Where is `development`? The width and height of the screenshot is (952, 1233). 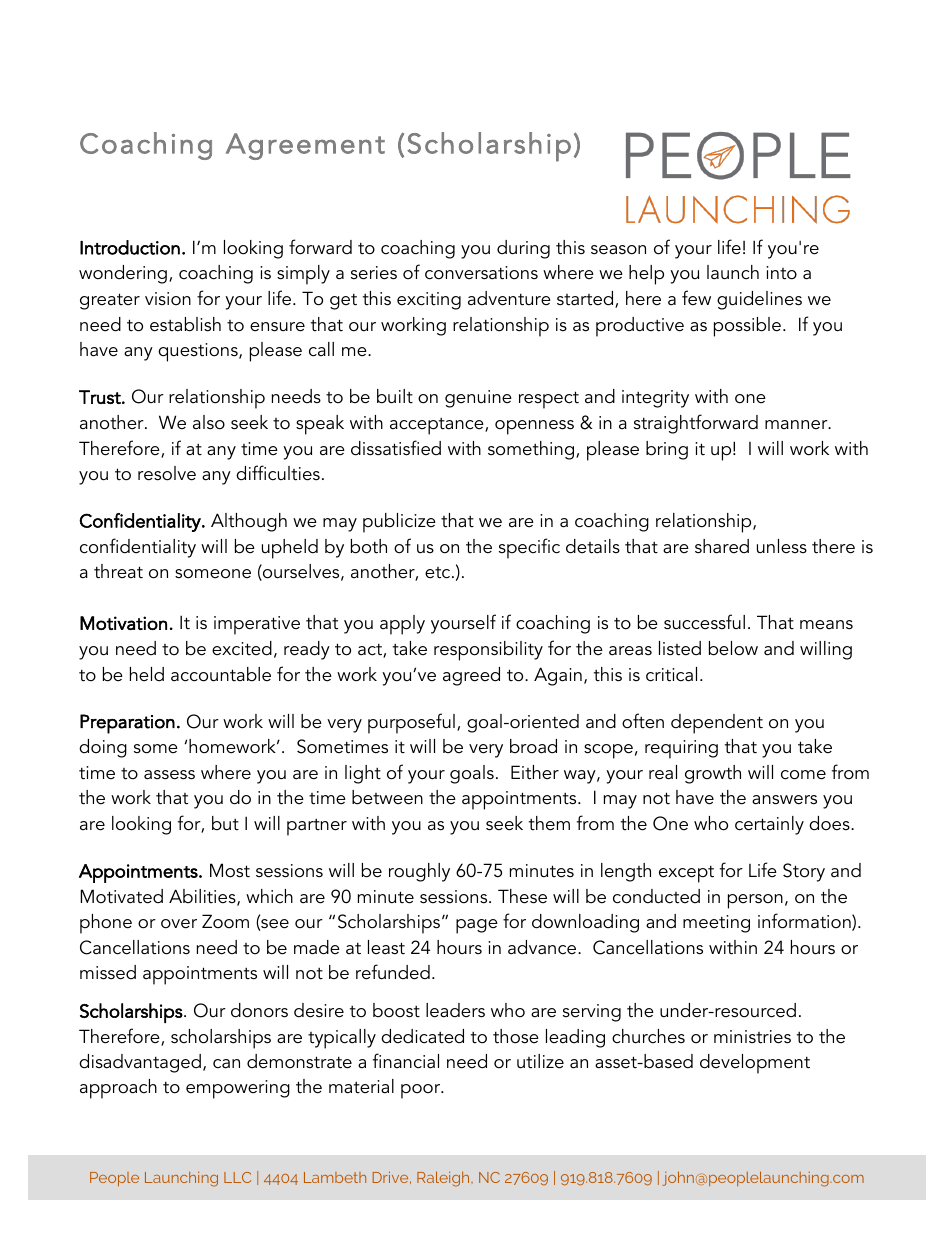 development is located at coordinates (755, 1064).
